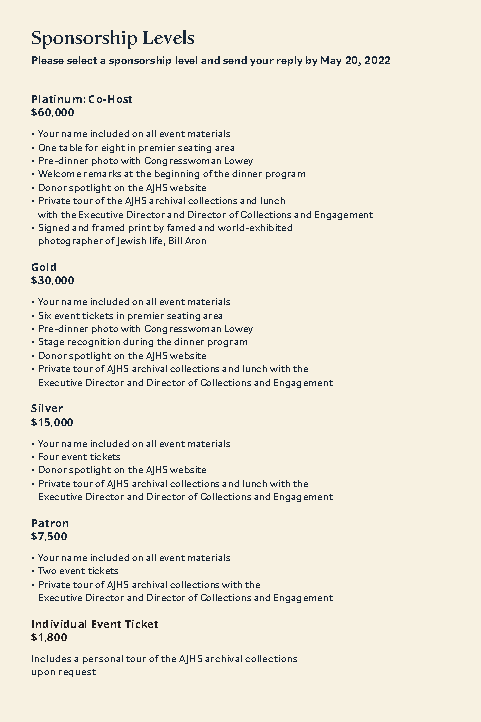 This image has width=481, height=722. What do you see at coordinates (49, 456) in the image?
I see `Four` at bounding box center [49, 456].
